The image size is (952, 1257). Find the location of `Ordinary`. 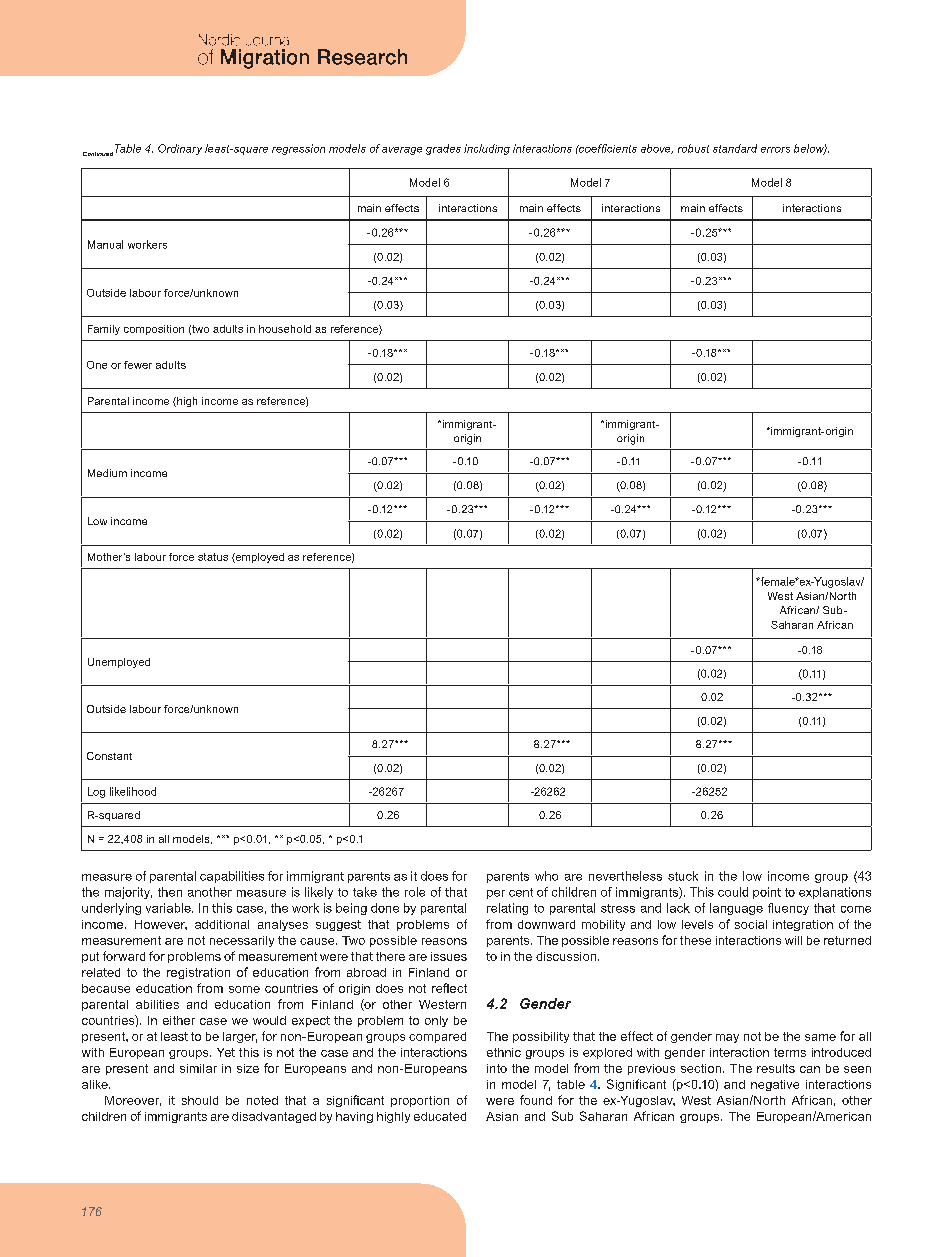

Ordinary is located at coordinates (180, 149).
